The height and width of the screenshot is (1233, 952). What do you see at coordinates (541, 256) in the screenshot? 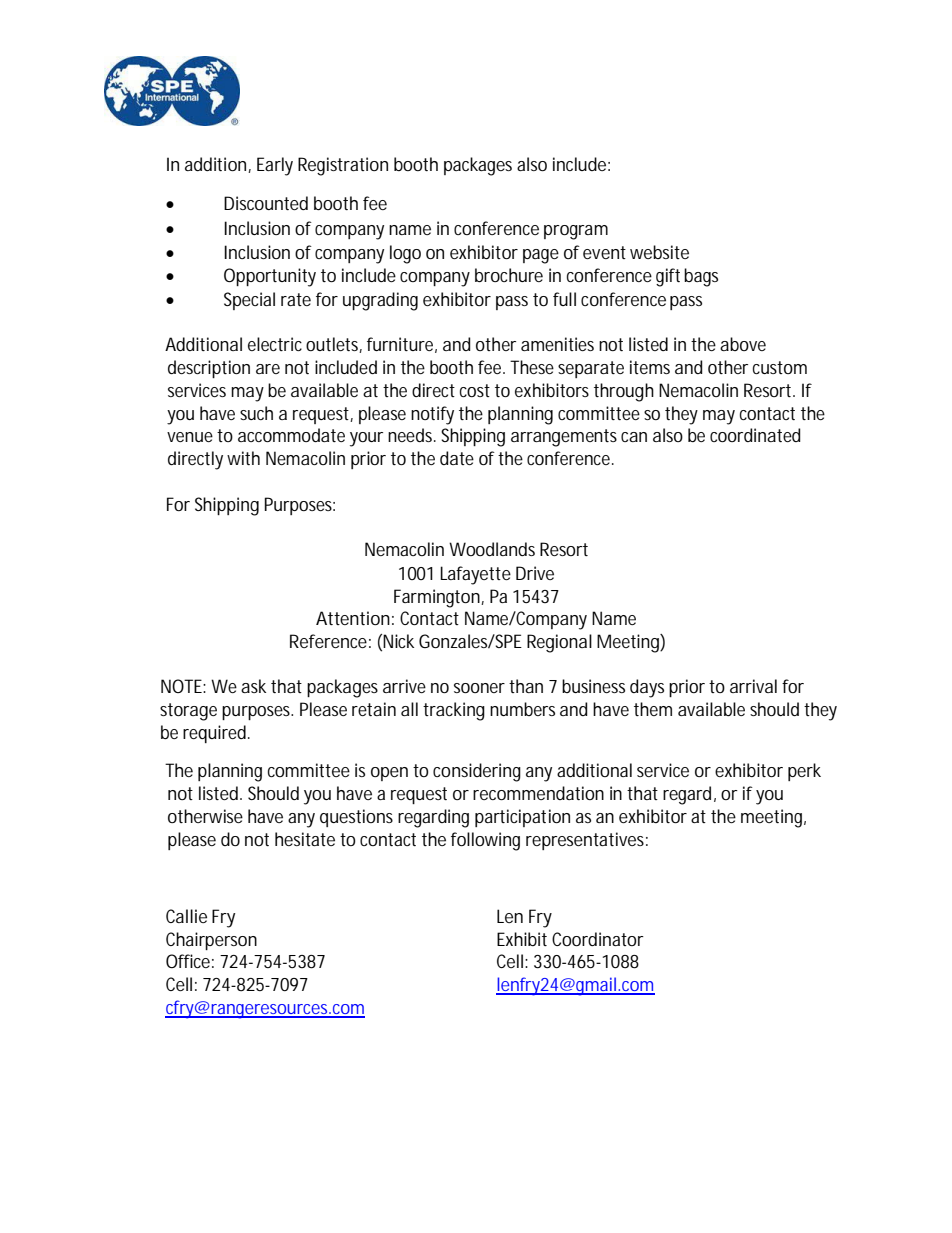
I see `page` at bounding box center [541, 256].
